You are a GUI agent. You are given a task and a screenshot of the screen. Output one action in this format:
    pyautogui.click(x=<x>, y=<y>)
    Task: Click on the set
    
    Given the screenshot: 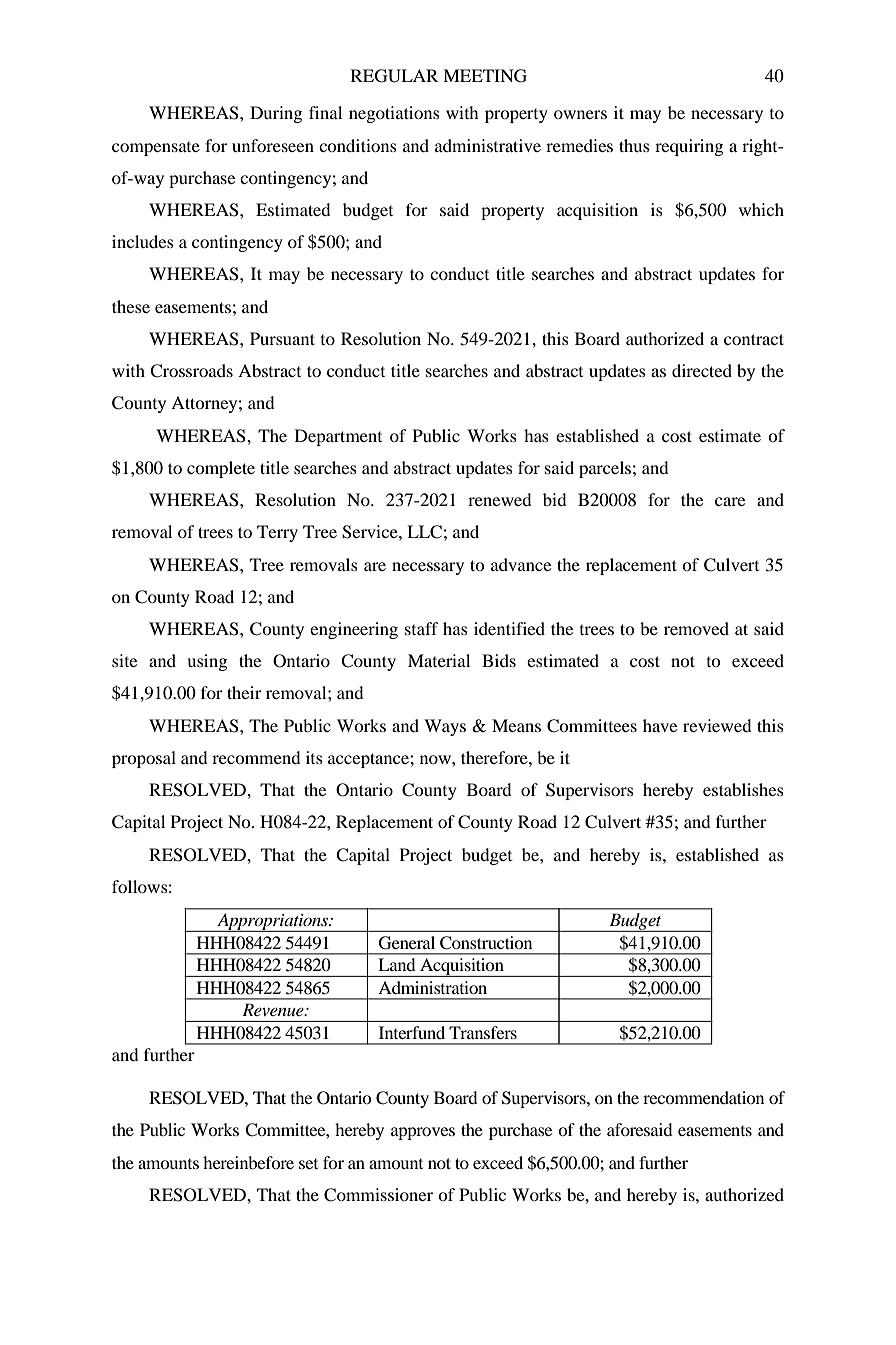 What is the action you would take?
    pyautogui.click(x=308, y=1163)
